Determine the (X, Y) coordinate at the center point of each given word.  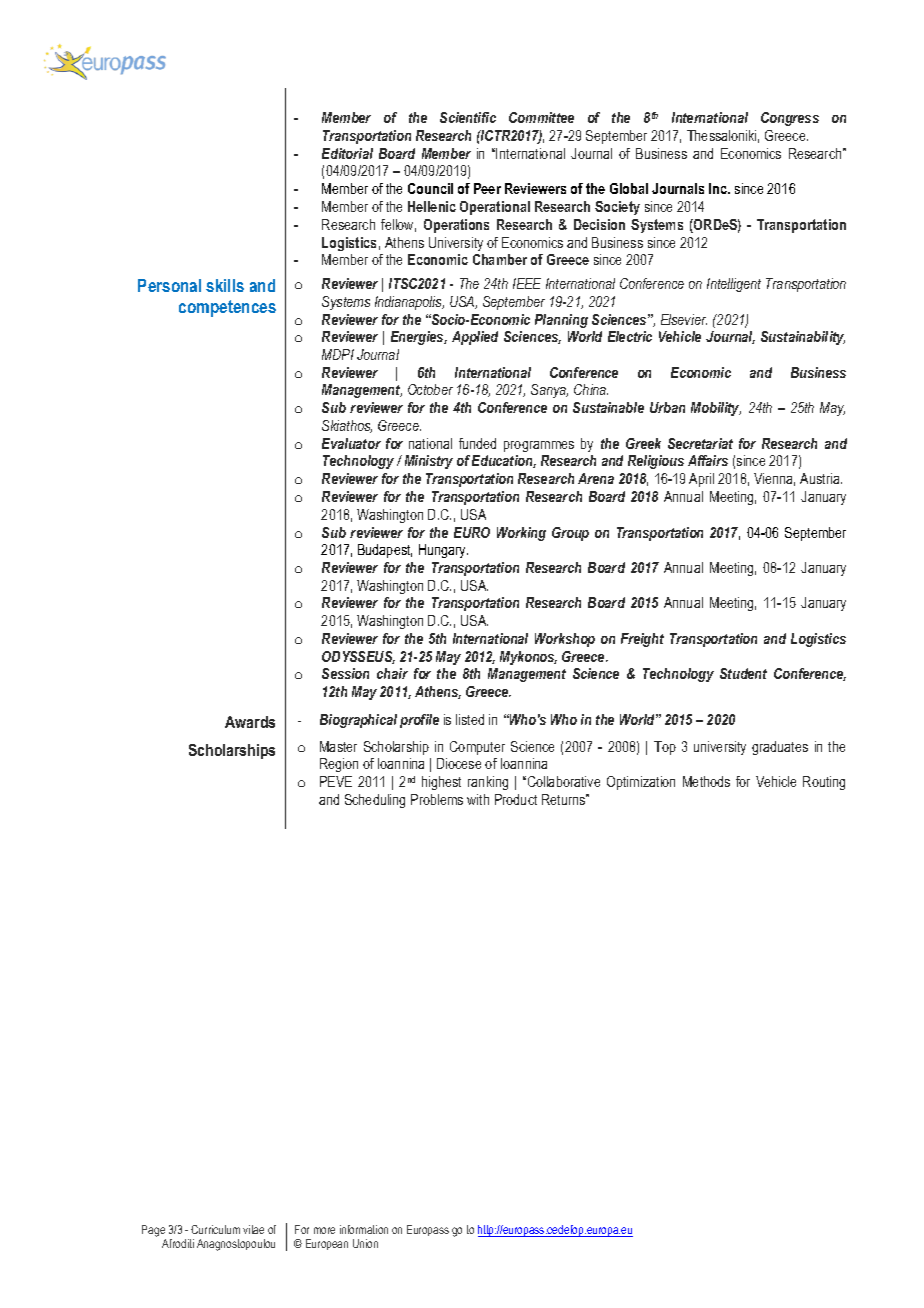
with (478, 799)
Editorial (347, 153)
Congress (790, 119)
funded (477, 443)
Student (743, 673)
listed (470, 719)
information (364, 1229)
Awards (250, 722)
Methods (706, 781)
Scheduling (375, 801)
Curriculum (215, 1229)
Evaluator (351, 443)
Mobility (716, 409)
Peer (487, 188)
